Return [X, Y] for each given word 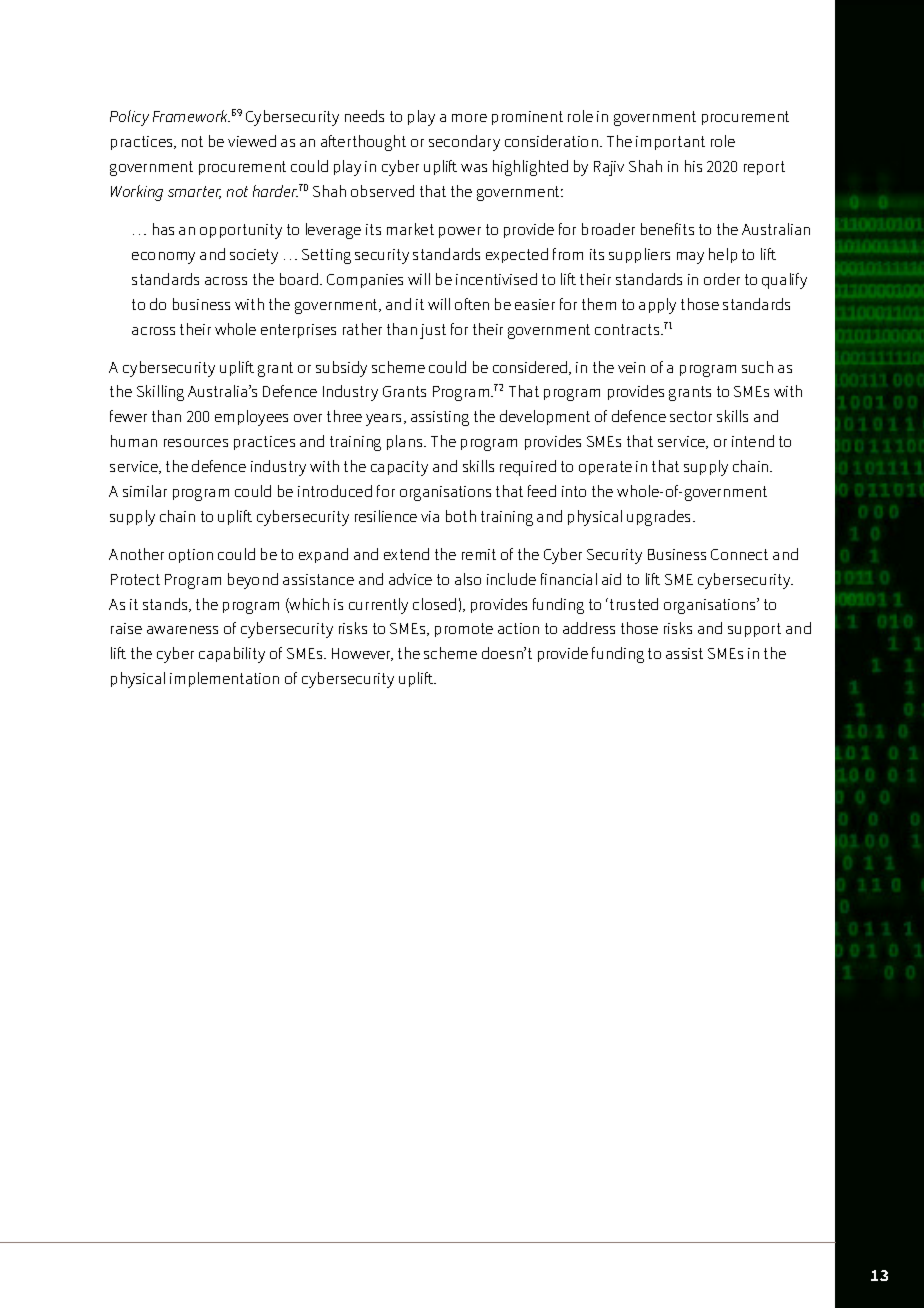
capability [232, 655]
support [754, 630]
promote [464, 630]
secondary [464, 143]
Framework [191, 116]
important [670, 143]
